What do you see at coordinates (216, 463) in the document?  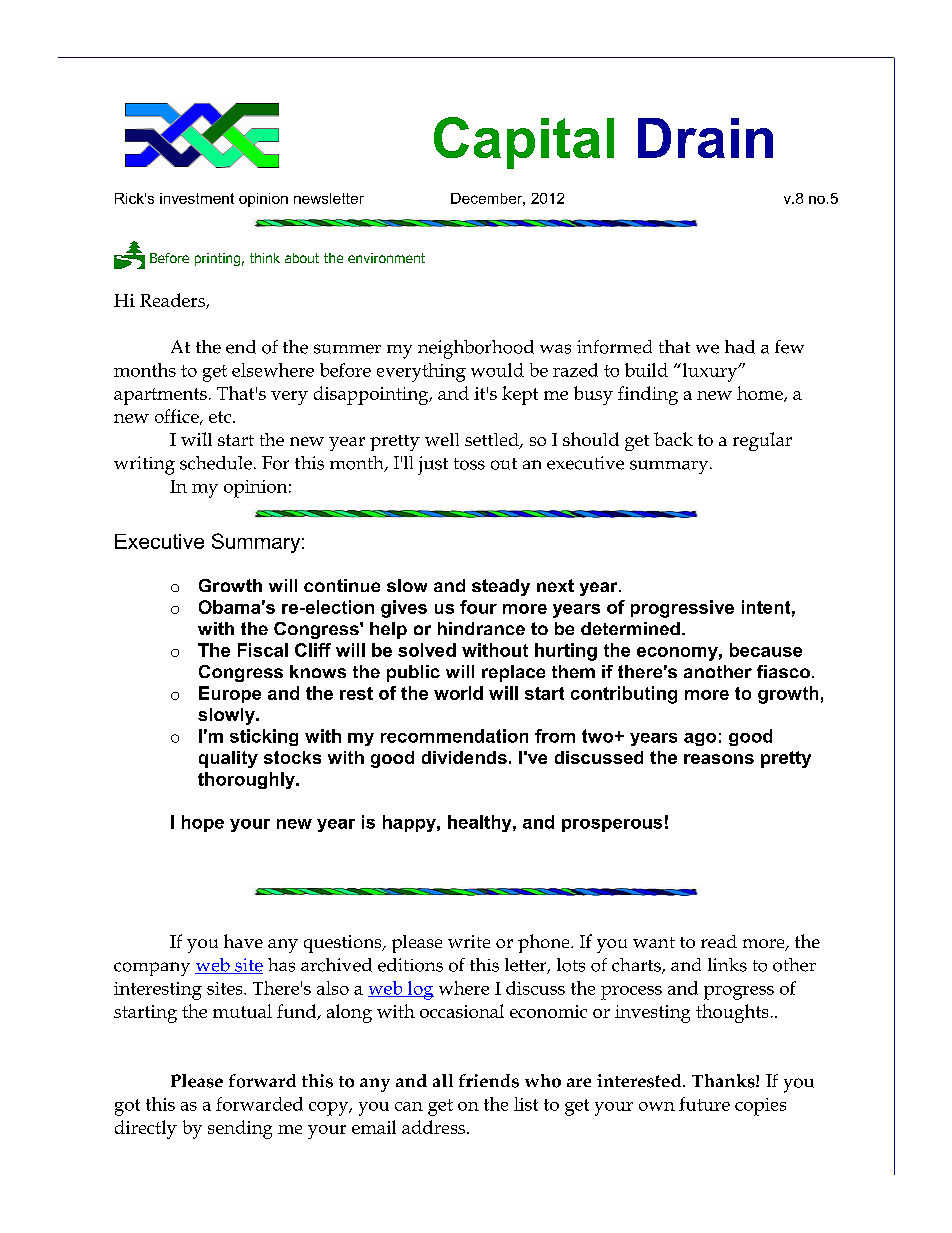 I see `schedule` at bounding box center [216, 463].
